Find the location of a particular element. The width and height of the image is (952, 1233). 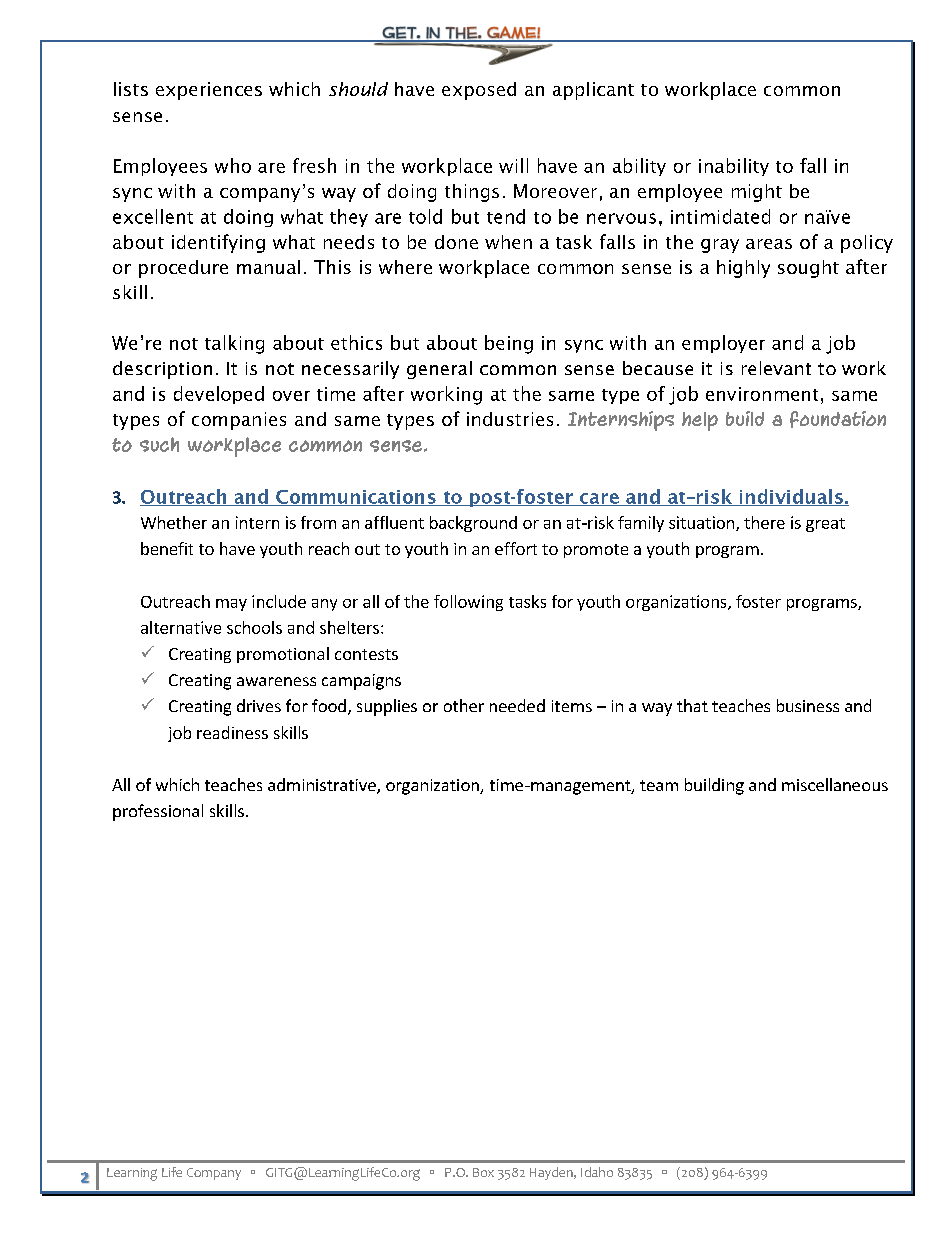

relevant is located at coordinates (776, 368).
